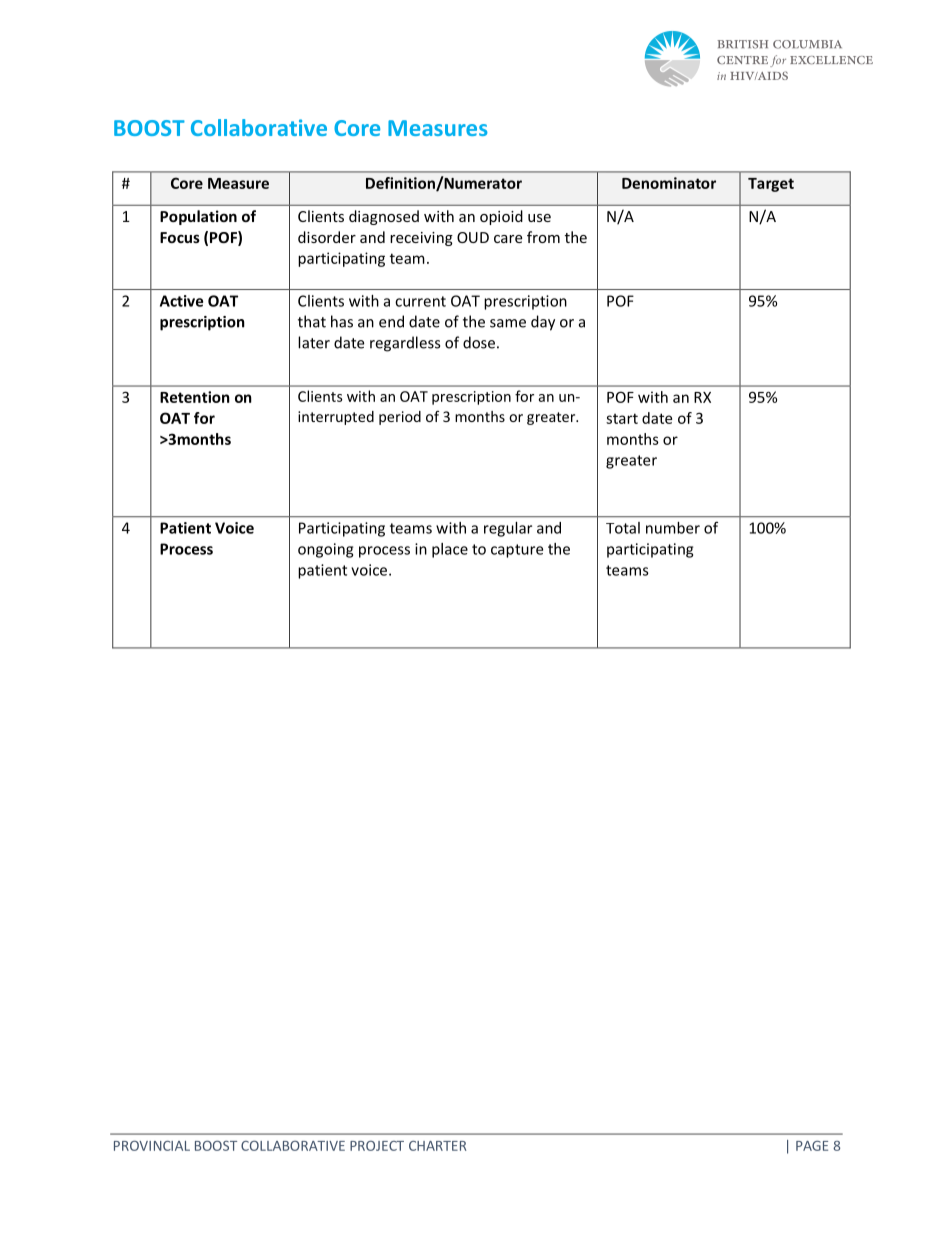 This document has height=1233, width=952. I want to click on Target, so click(771, 185).
